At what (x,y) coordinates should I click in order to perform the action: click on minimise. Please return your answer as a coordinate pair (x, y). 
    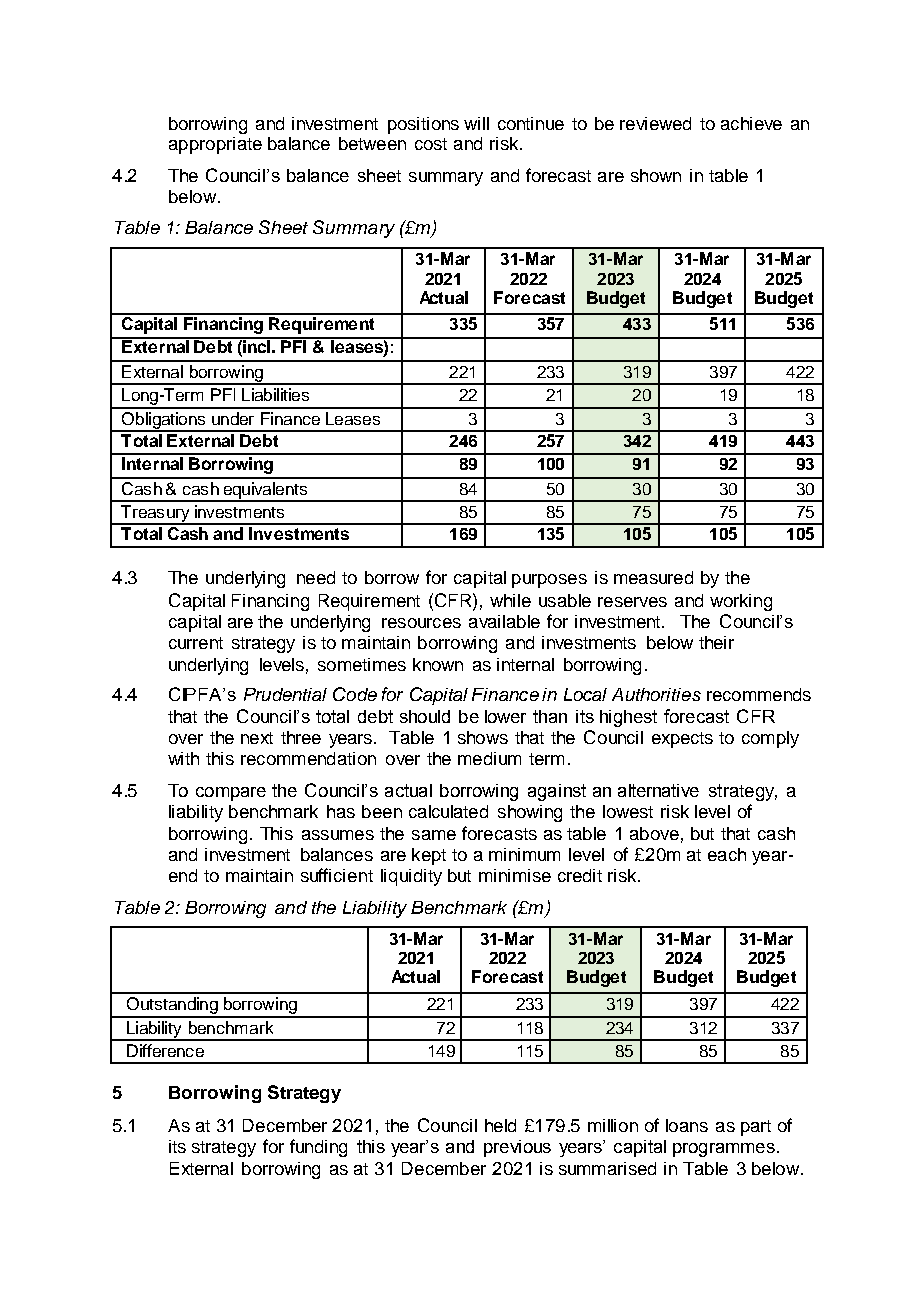
    Looking at the image, I should click on (515, 875).
